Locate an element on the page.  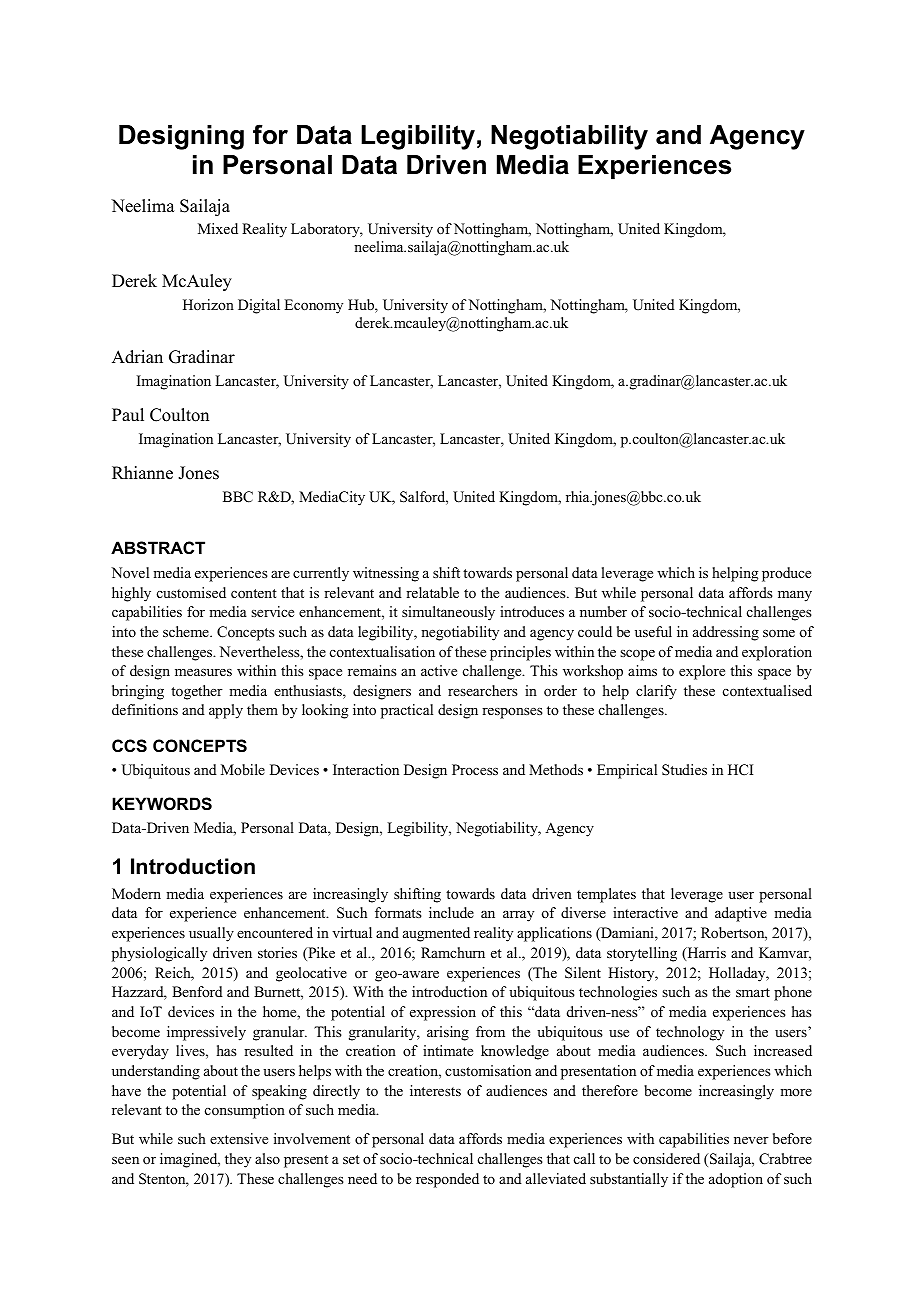
researchers is located at coordinates (483, 690).
